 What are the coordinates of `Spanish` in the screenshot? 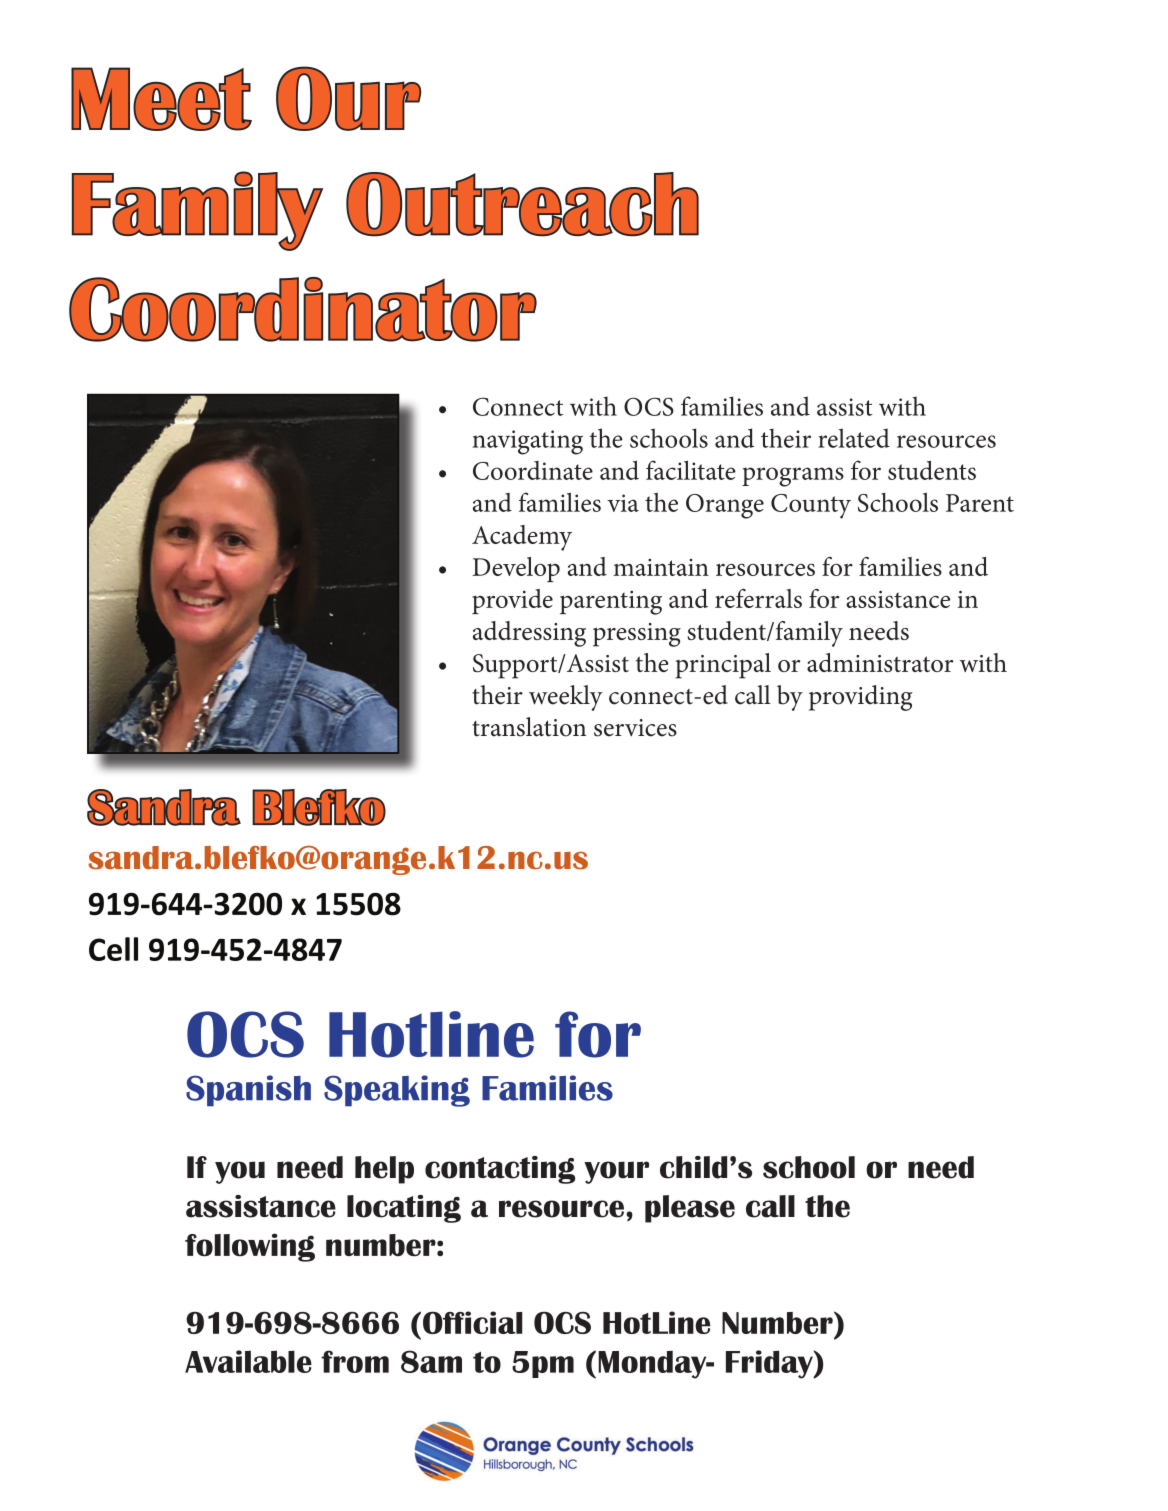 It's located at (248, 1091).
